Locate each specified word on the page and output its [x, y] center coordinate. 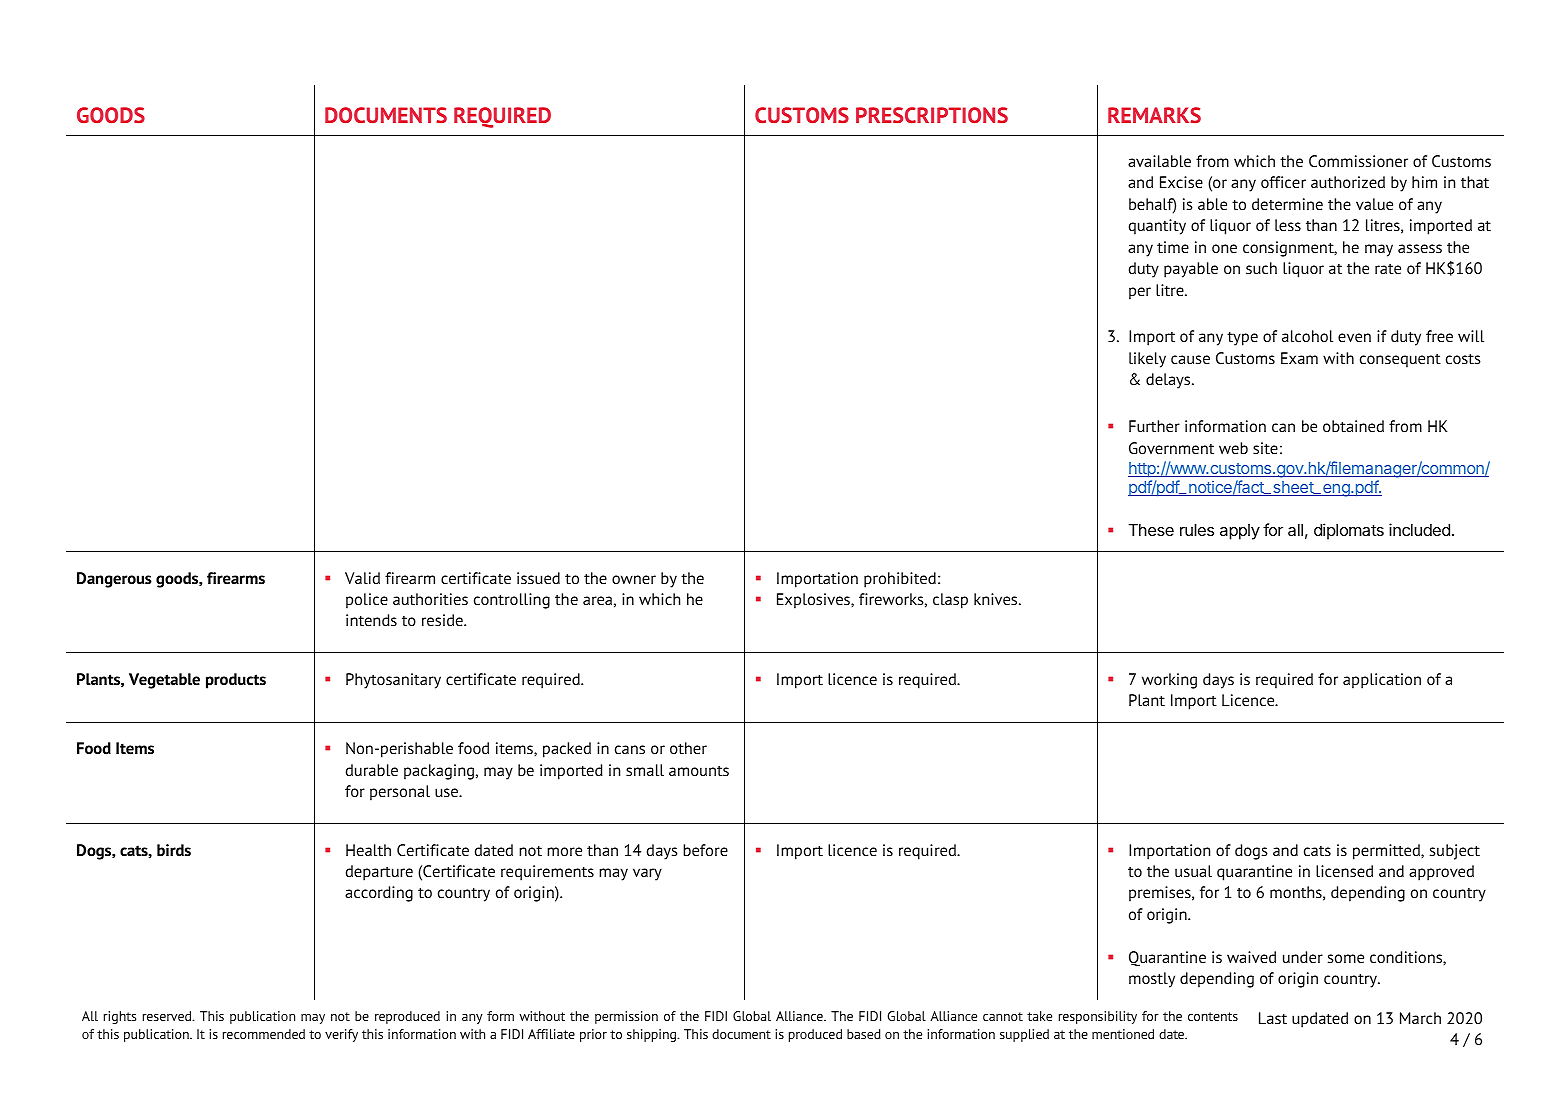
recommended [264, 1034]
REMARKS [1154, 115]
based [864, 1034]
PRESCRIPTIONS [932, 115]
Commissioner [1358, 161]
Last [1273, 1018]
